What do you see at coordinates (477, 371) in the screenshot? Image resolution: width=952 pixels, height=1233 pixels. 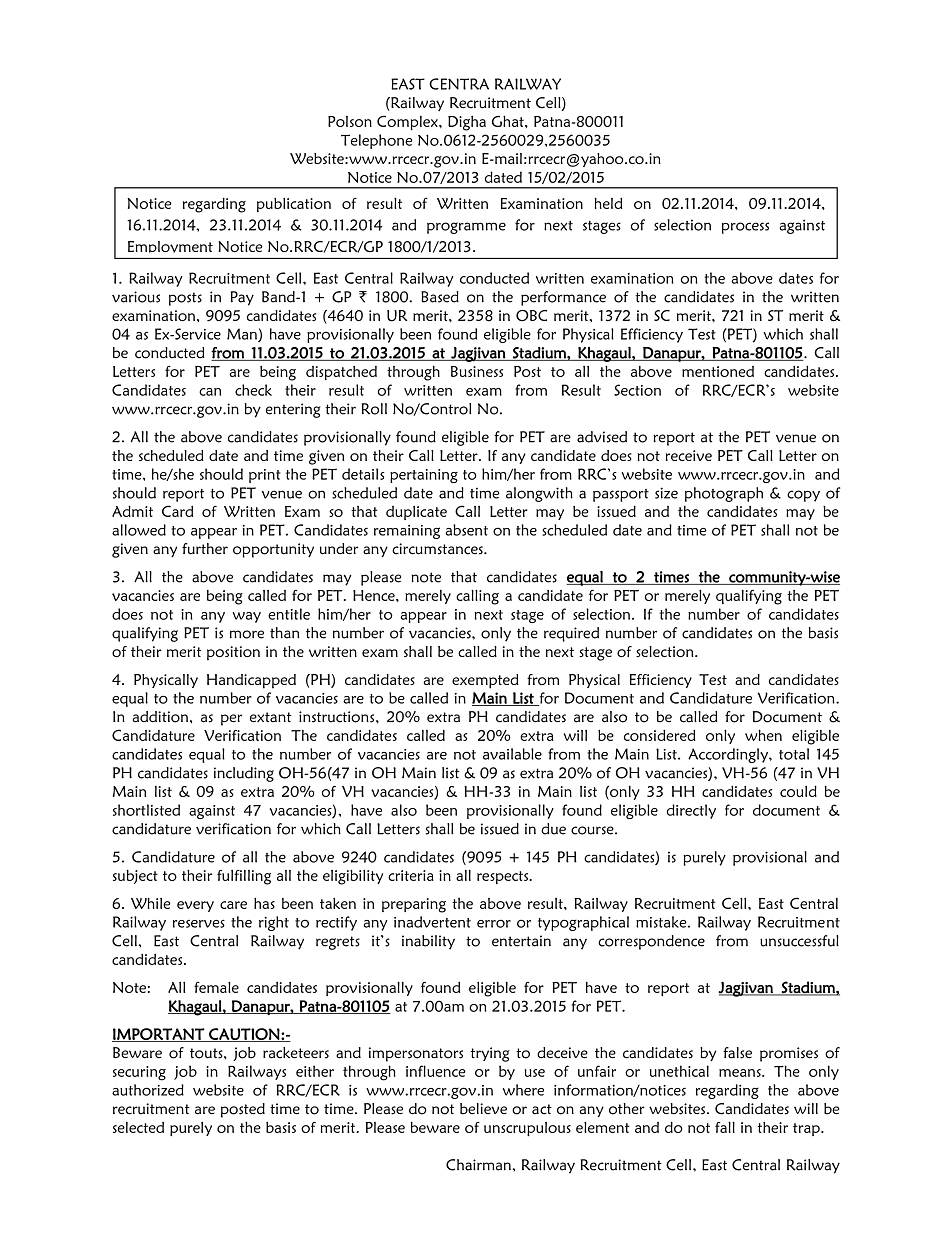 I see `Business` at bounding box center [477, 371].
